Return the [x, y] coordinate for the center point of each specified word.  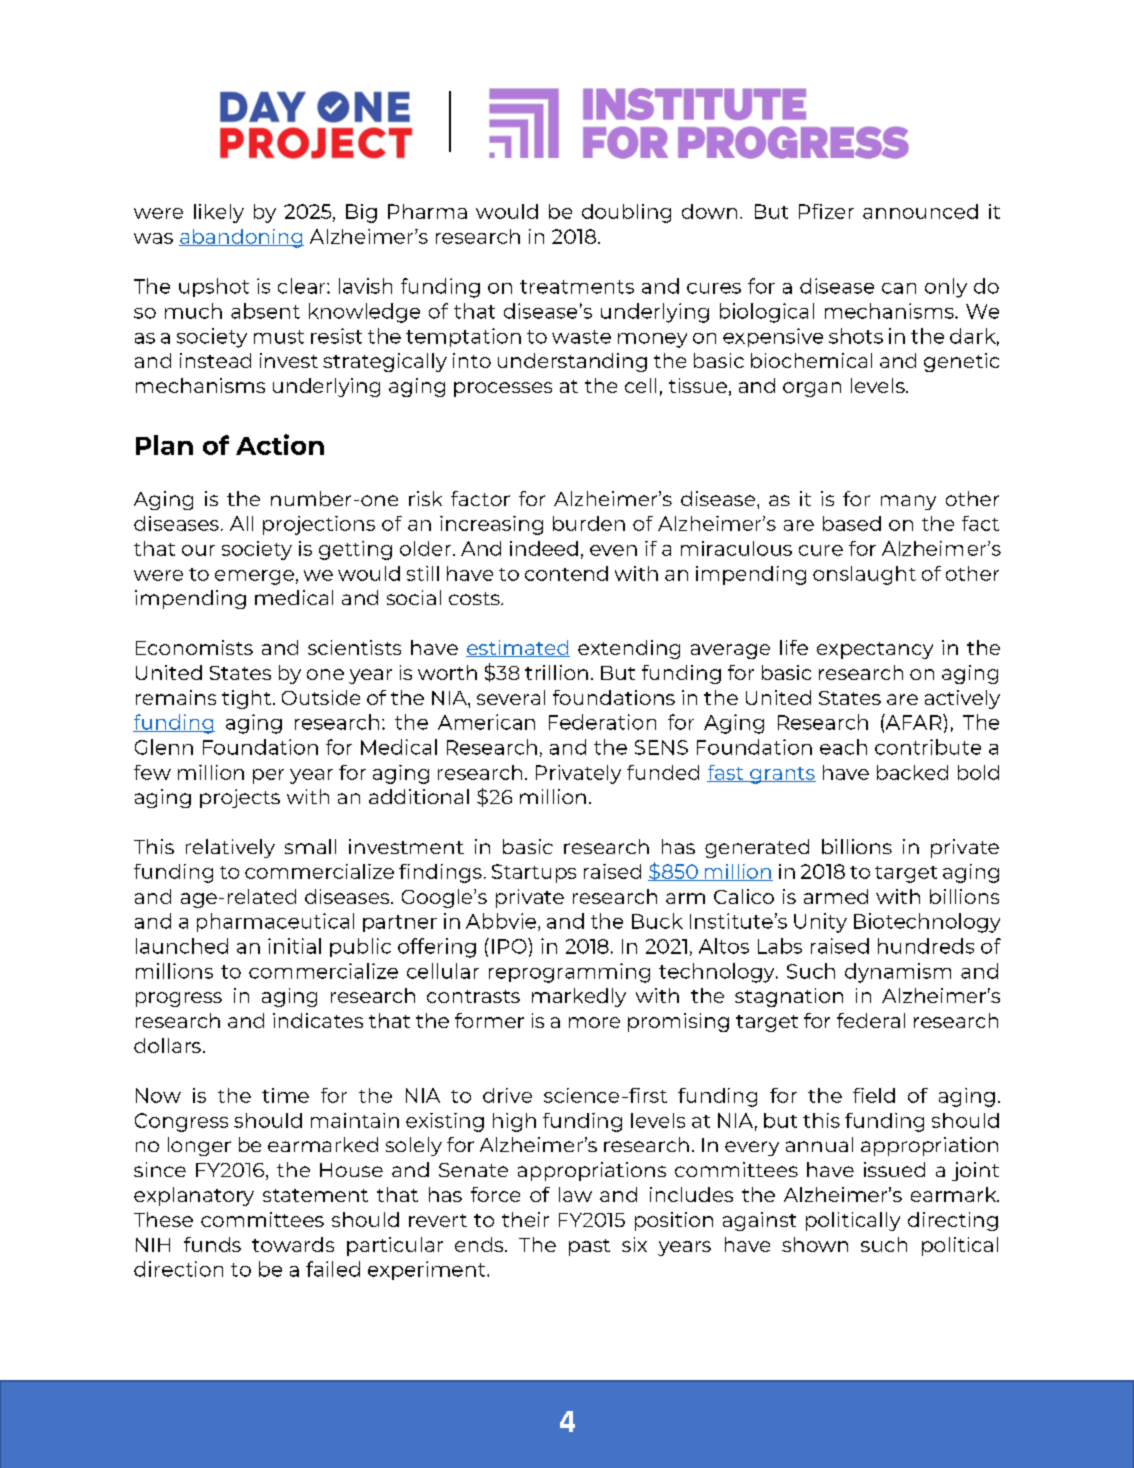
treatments [577, 287]
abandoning [241, 238]
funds [212, 1244]
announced [920, 211]
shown [815, 1244]
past [589, 1247]
